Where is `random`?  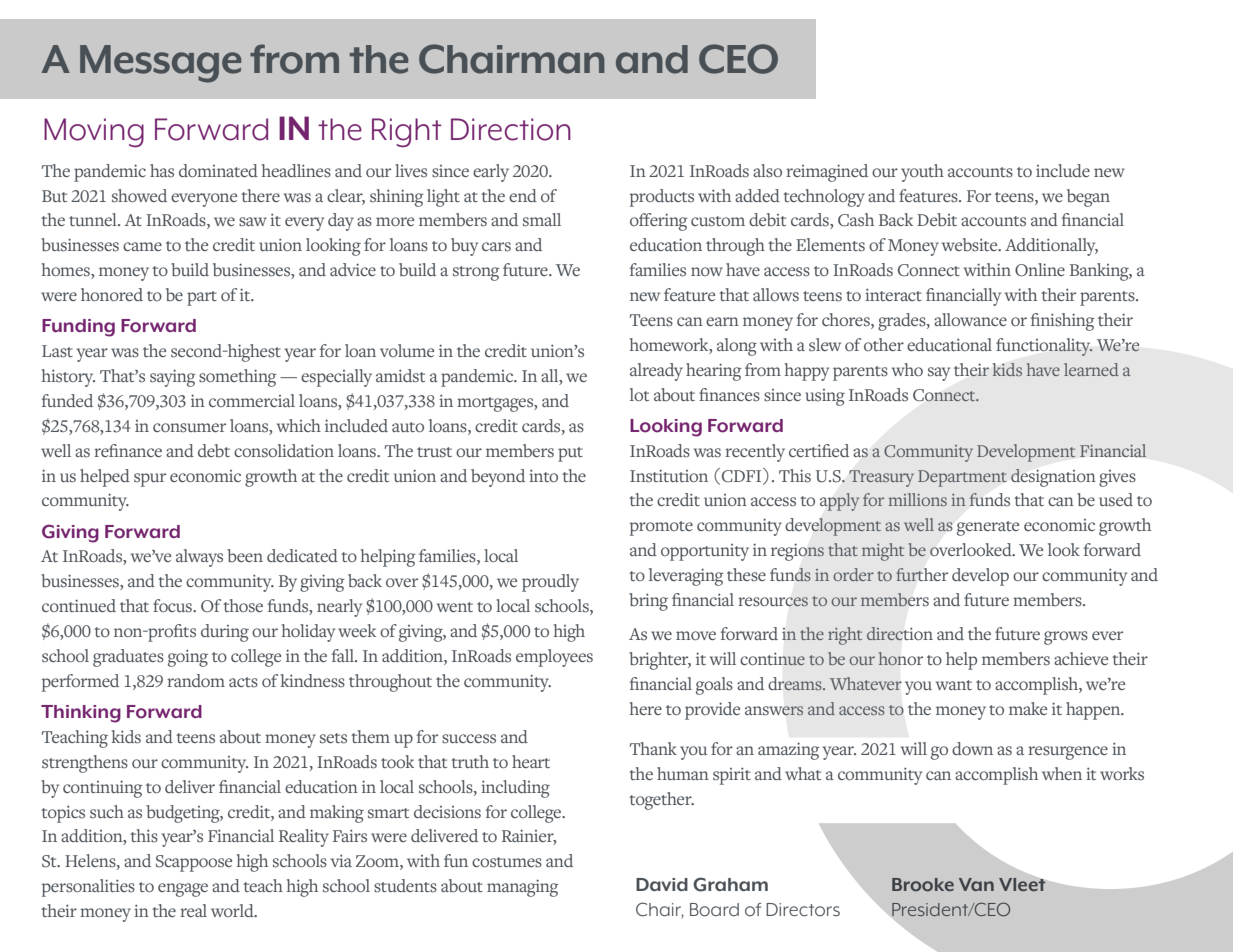
random is located at coordinates (196, 680).
